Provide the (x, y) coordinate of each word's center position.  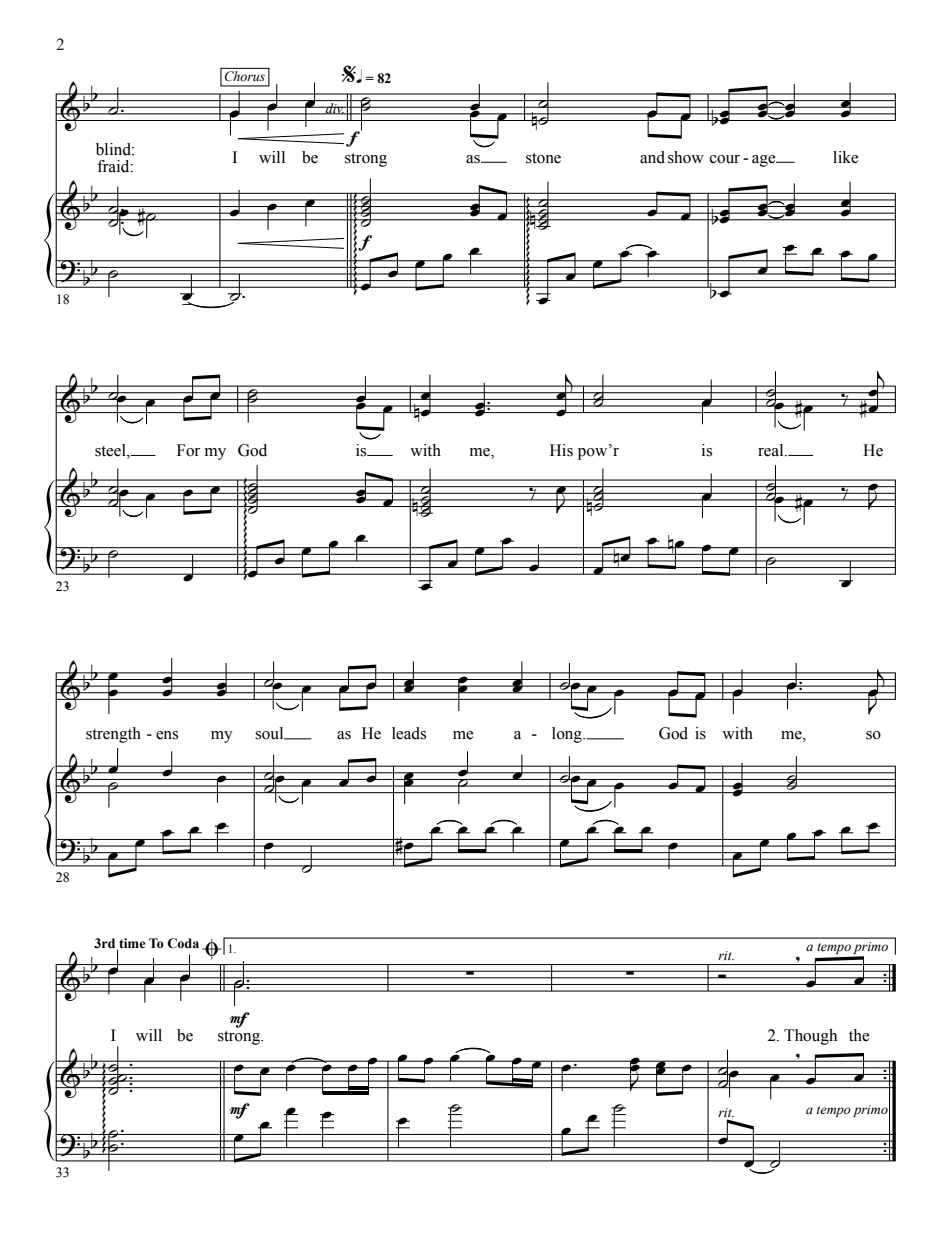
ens (167, 735)
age (765, 161)
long (568, 735)
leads (409, 733)
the (859, 1035)
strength (113, 735)
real (772, 450)
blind (114, 149)
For (188, 450)
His (561, 450)
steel (111, 450)
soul (270, 733)
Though (810, 1037)
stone (543, 158)
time (131, 944)
